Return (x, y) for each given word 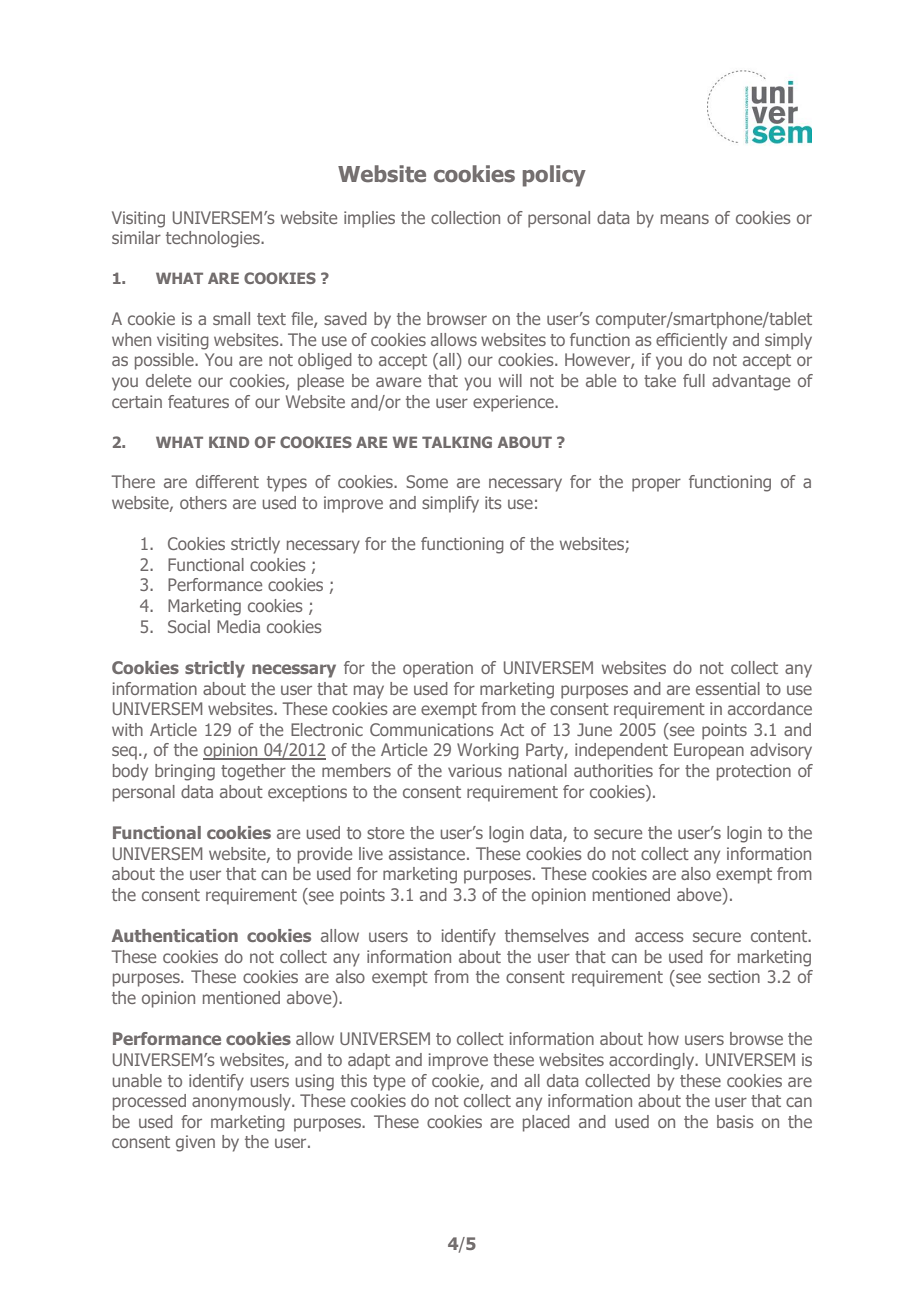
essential (728, 688)
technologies (214, 239)
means (685, 219)
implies (369, 219)
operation (438, 669)
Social (189, 626)
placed (546, 1123)
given (195, 1143)
